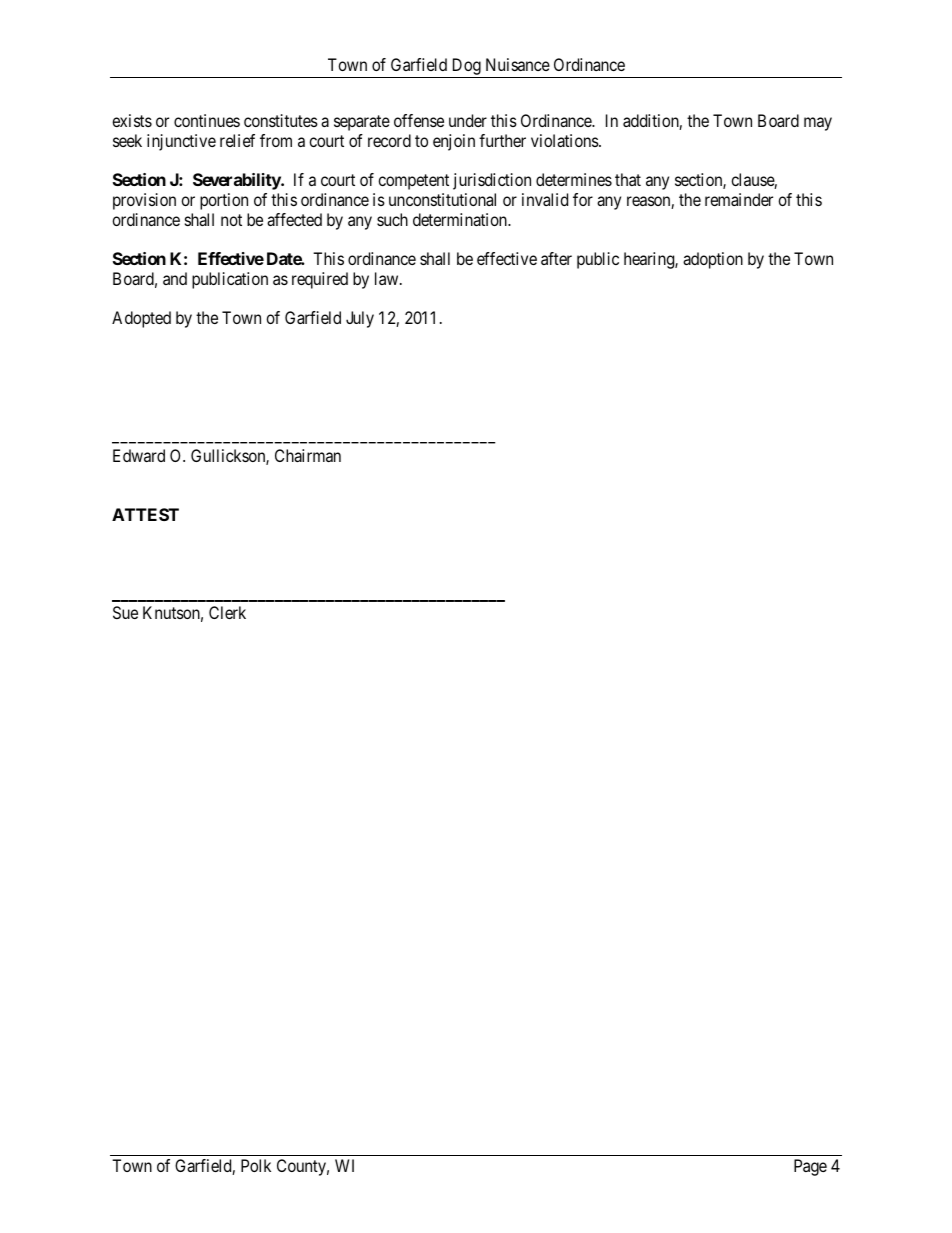  Describe the element at coordinates (468, 120) in the screenshot. I see `under` at that location.
